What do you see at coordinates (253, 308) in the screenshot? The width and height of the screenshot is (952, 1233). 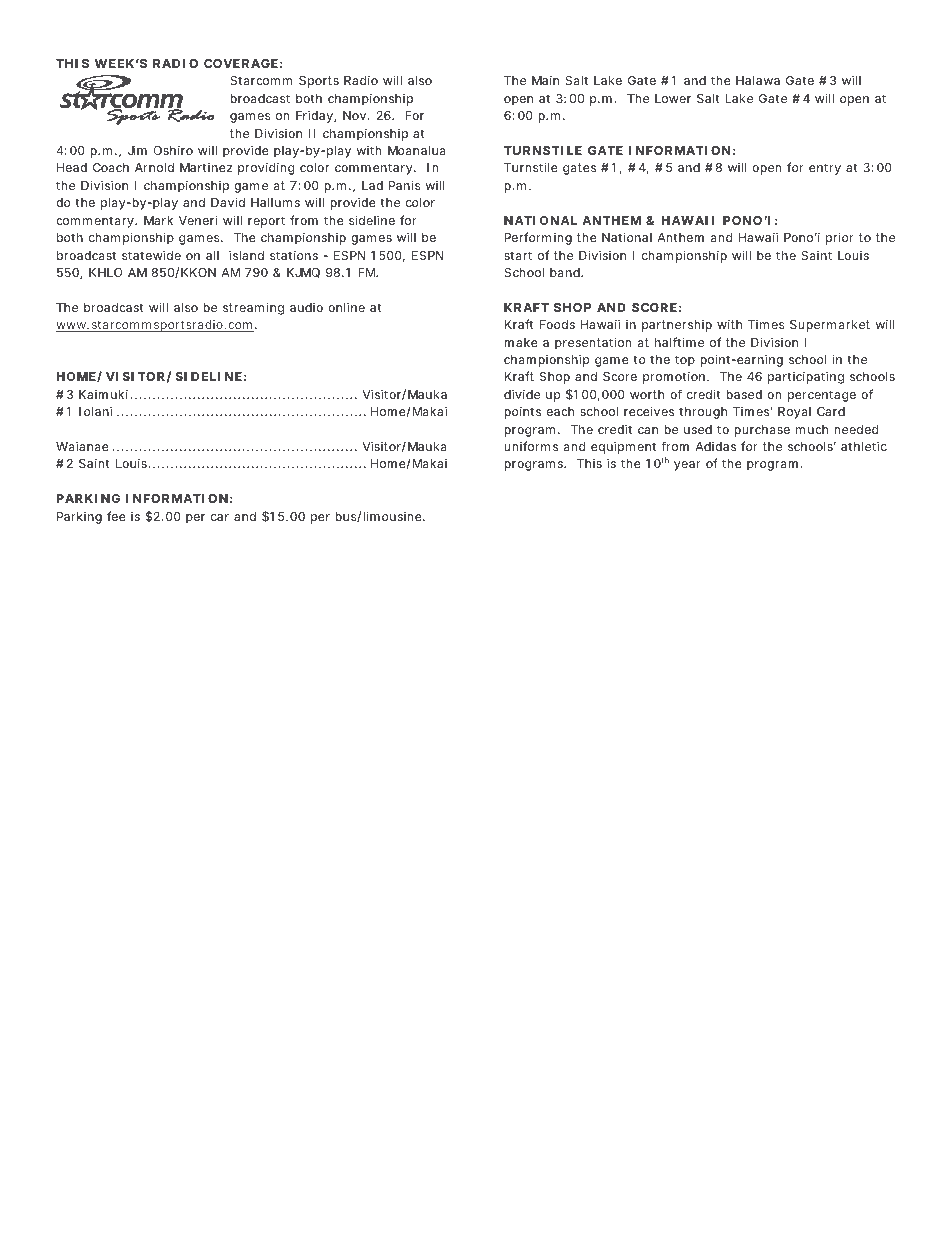 I see `streaming` at bounding box center [253, 308].
